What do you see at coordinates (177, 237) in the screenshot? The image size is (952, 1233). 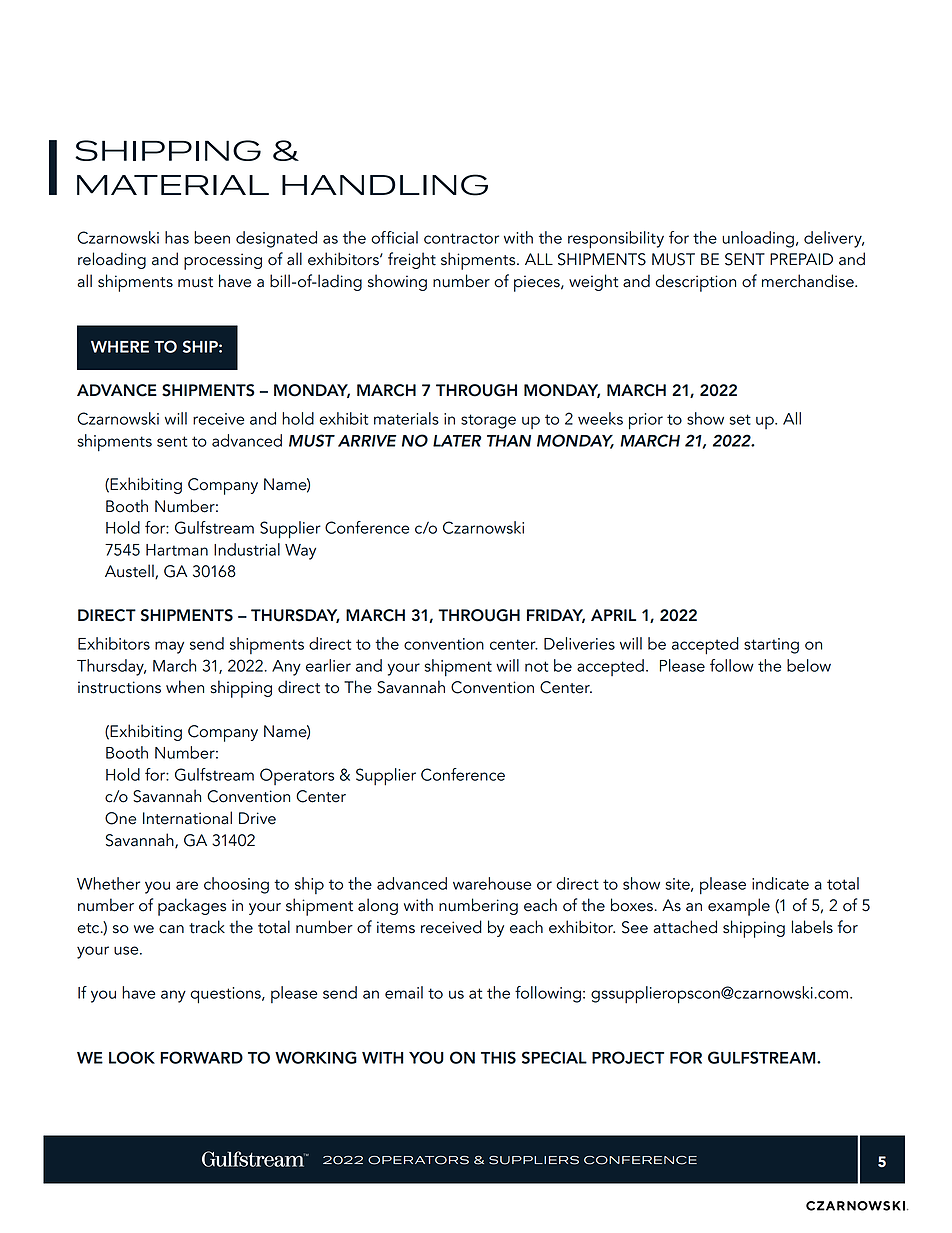 I see `has` at bounding box center [177, 237].
